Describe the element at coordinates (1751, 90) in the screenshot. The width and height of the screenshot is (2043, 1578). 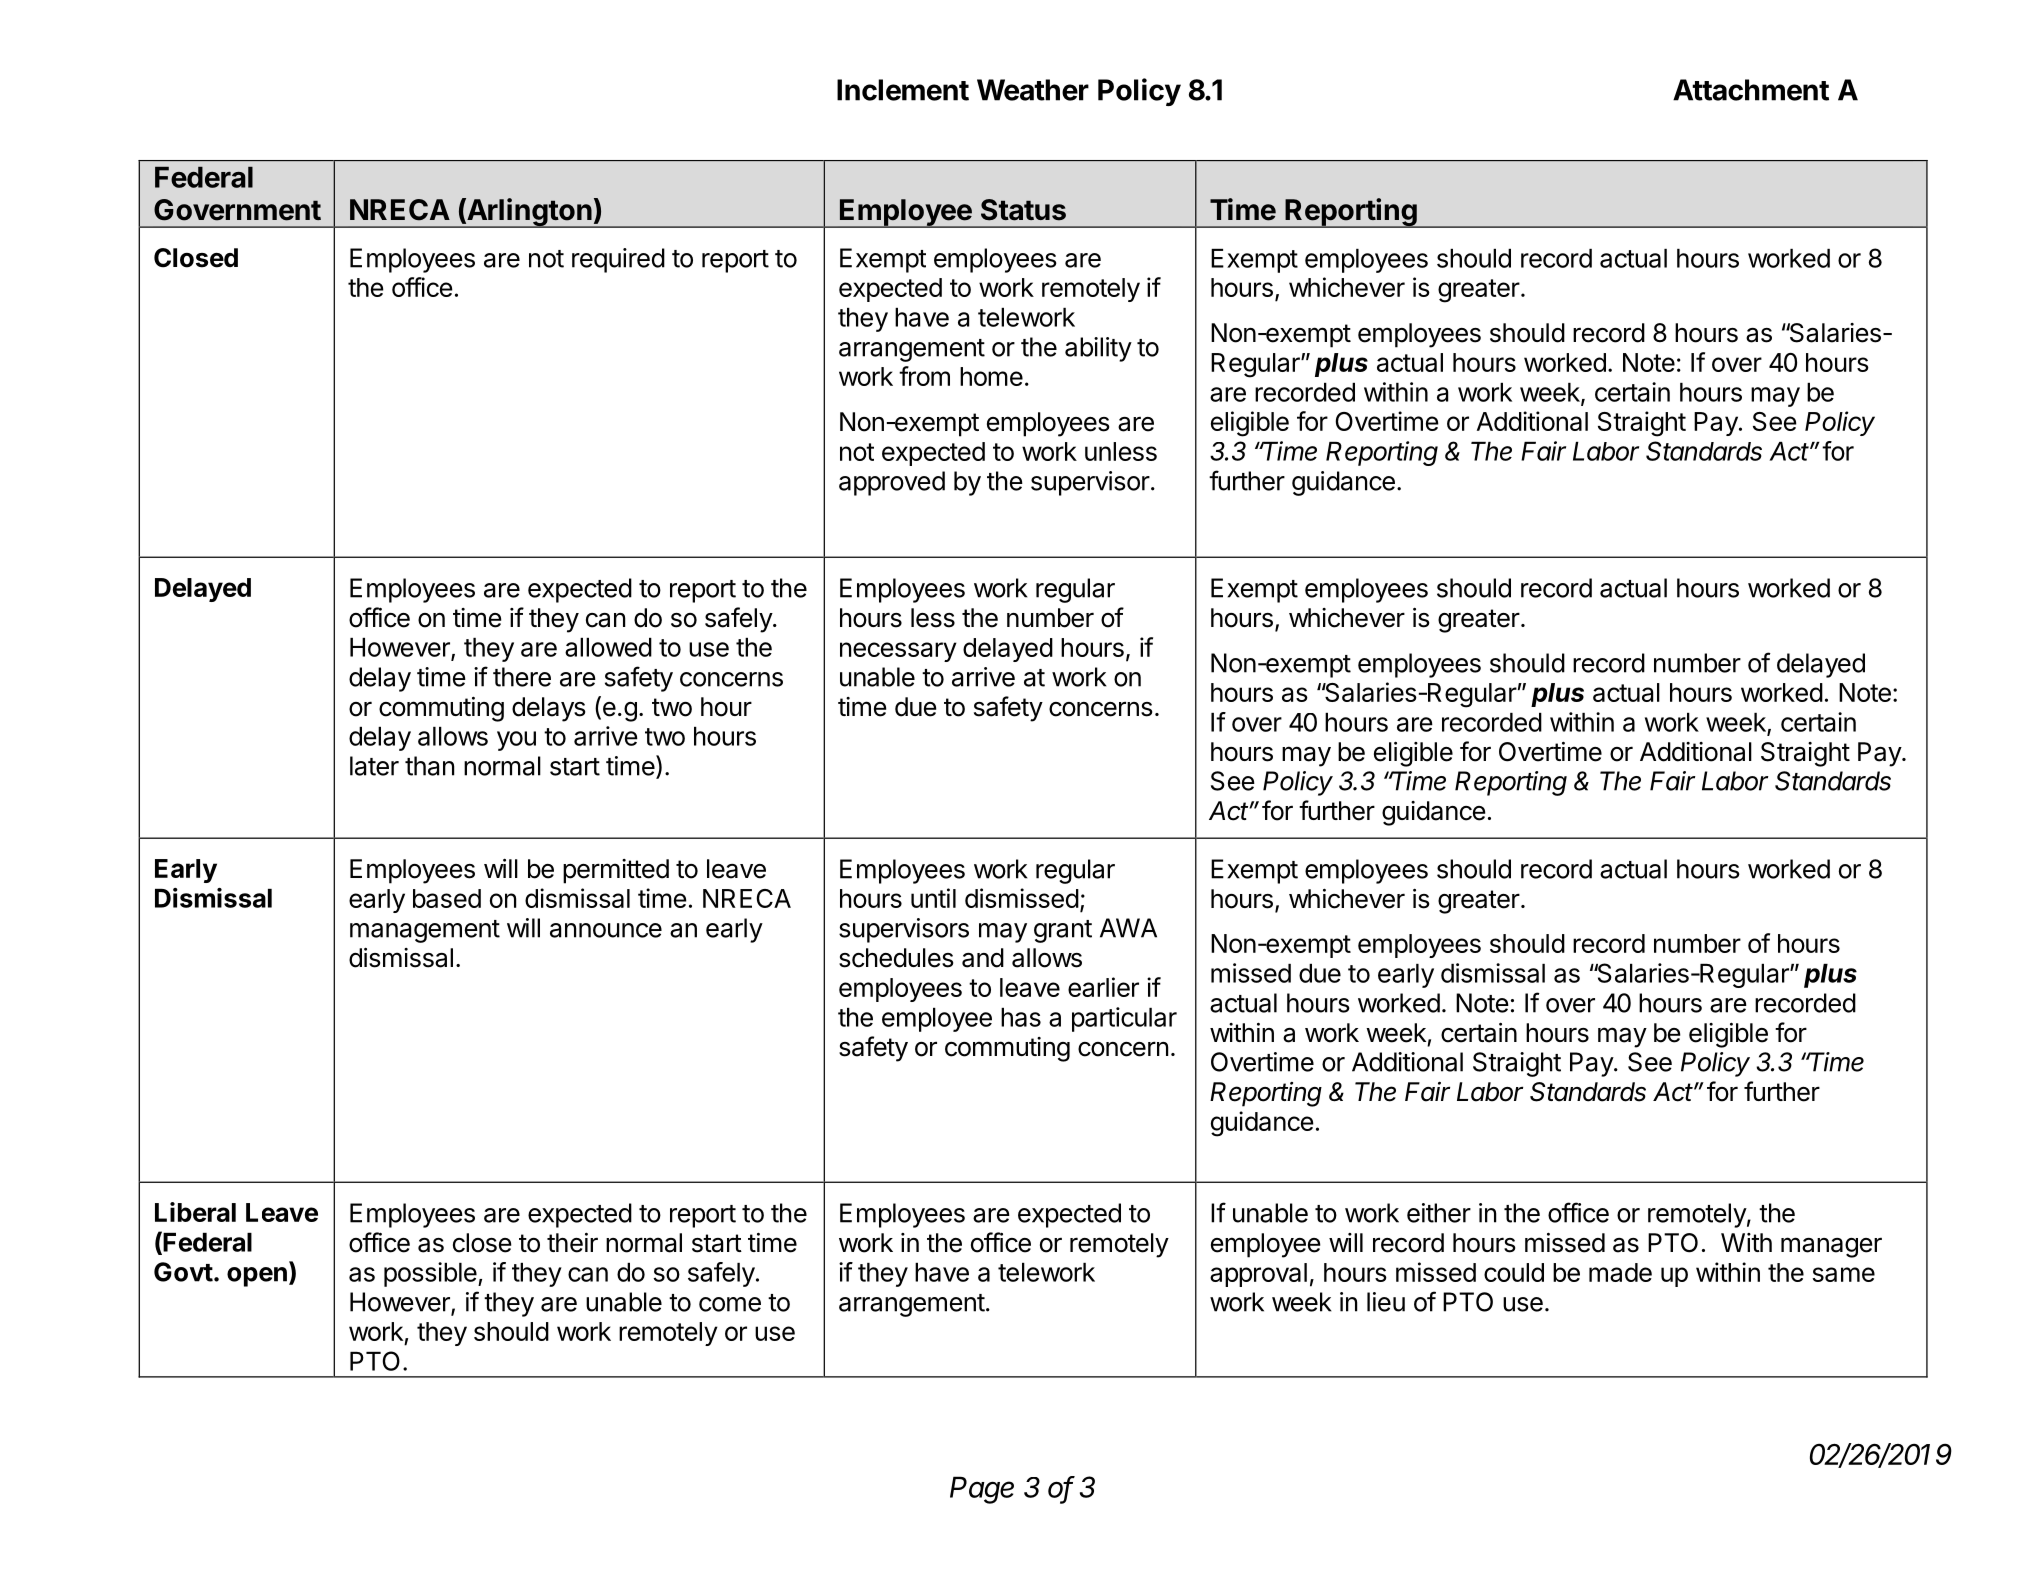
I see `Attachment` at that location.
